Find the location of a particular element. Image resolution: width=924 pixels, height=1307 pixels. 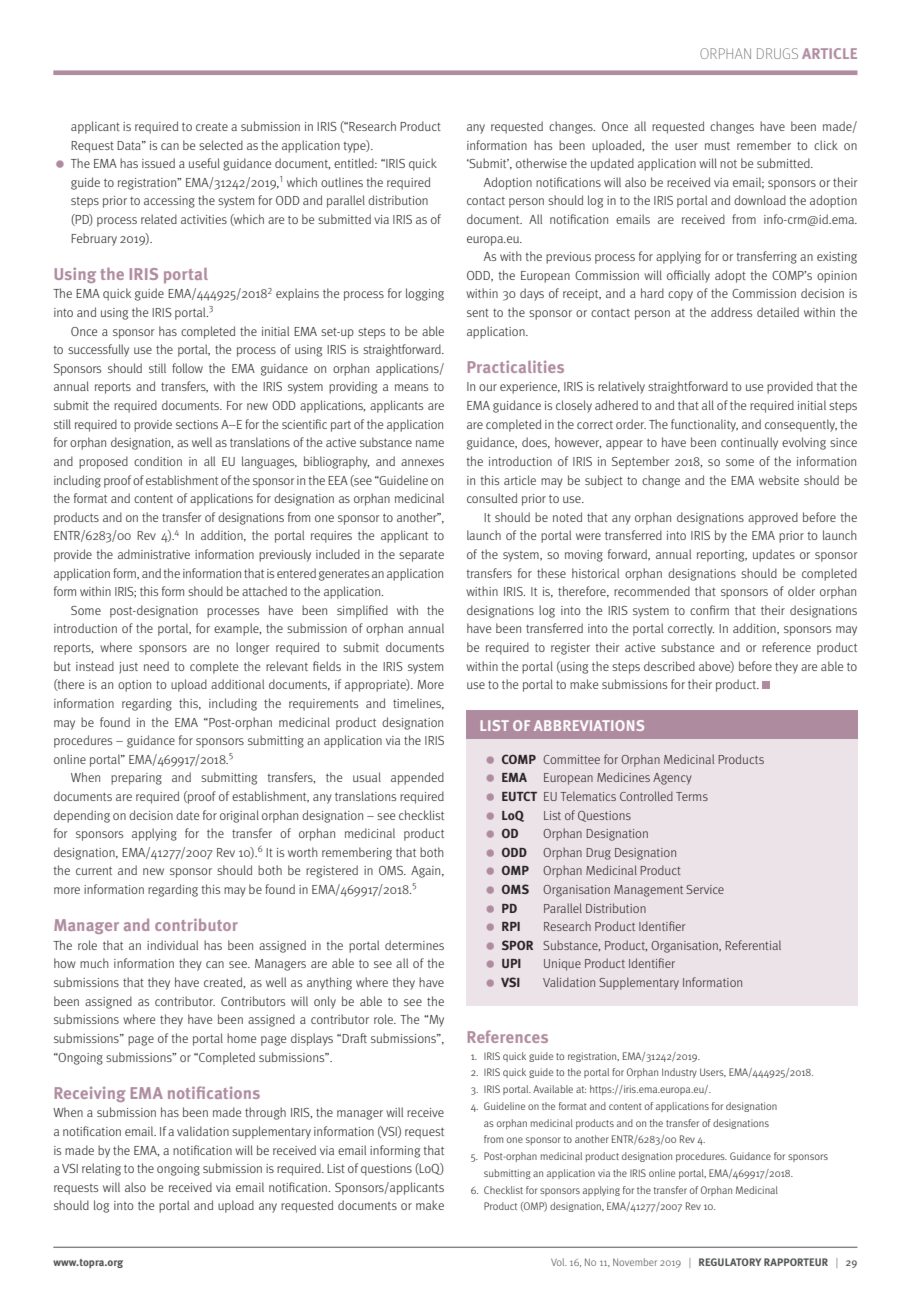

described is located at coordinates (669, 666).
